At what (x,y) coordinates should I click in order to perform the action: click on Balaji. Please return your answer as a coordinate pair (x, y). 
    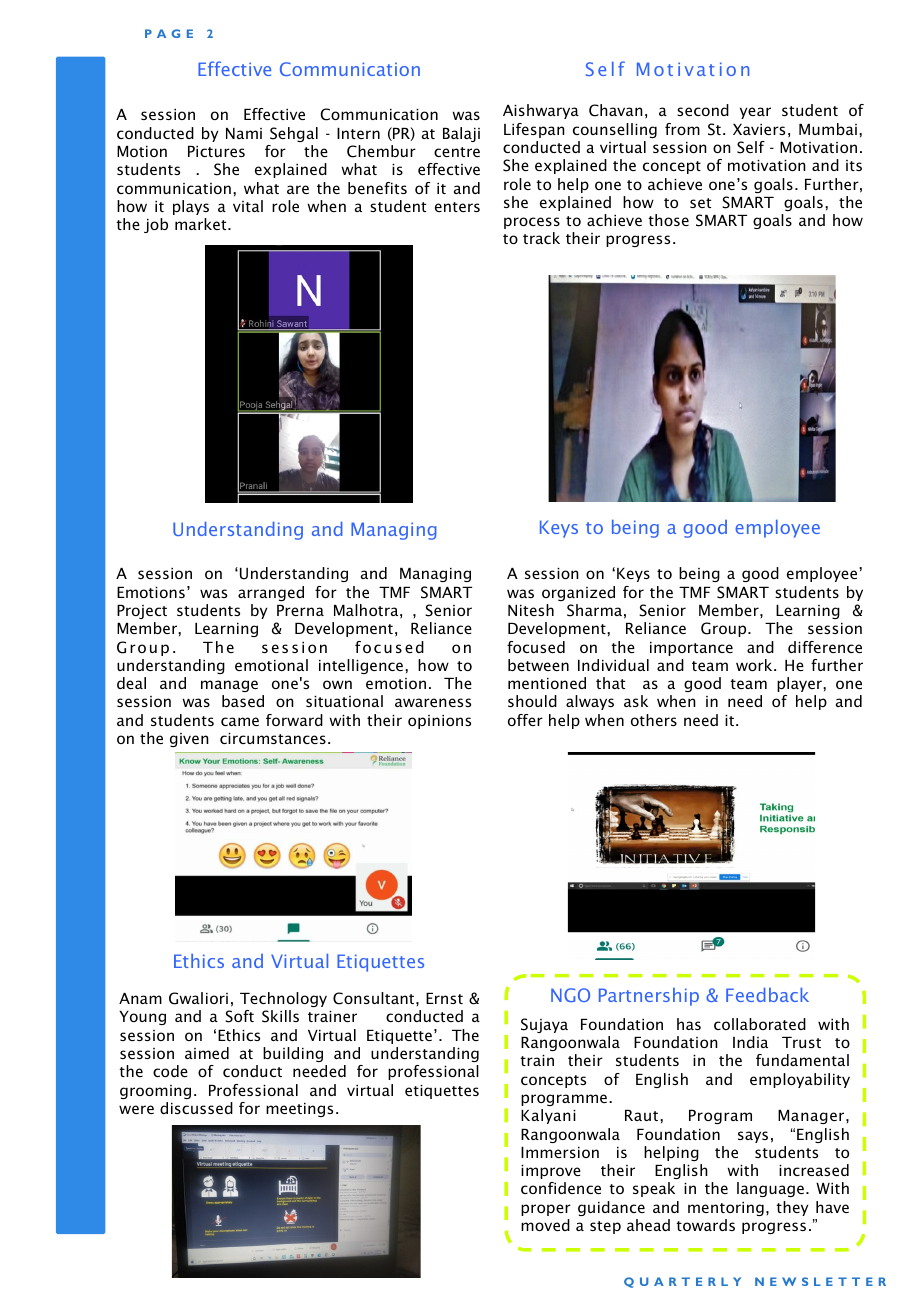
    Looking at the image, I should click on (461, 134).
